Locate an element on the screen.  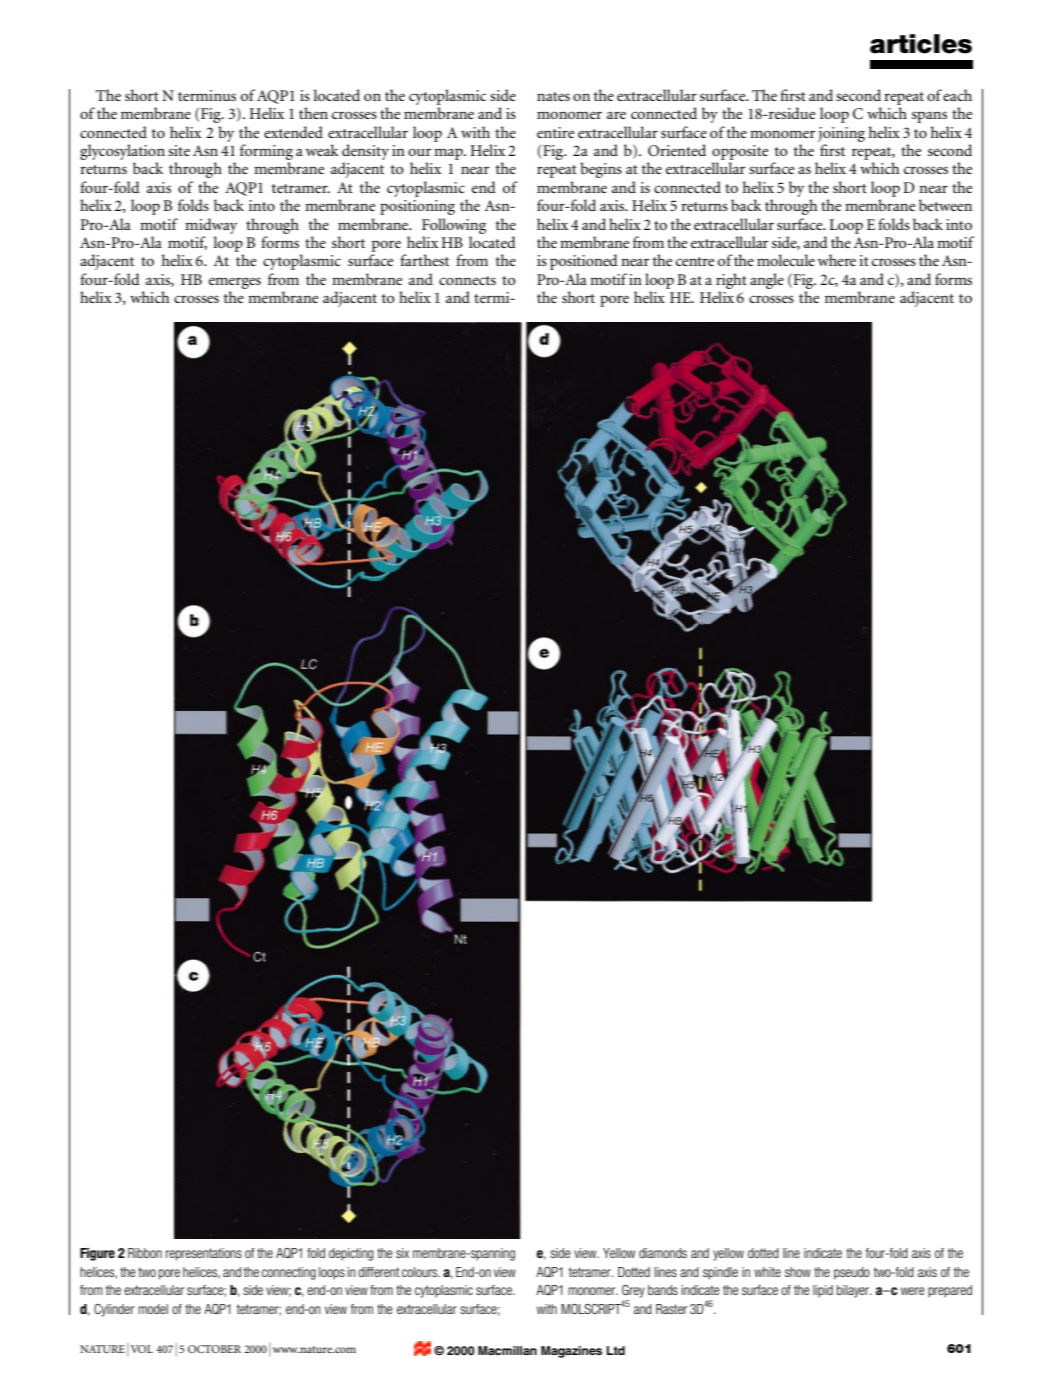
model is located at coordinates (153, 1309).
